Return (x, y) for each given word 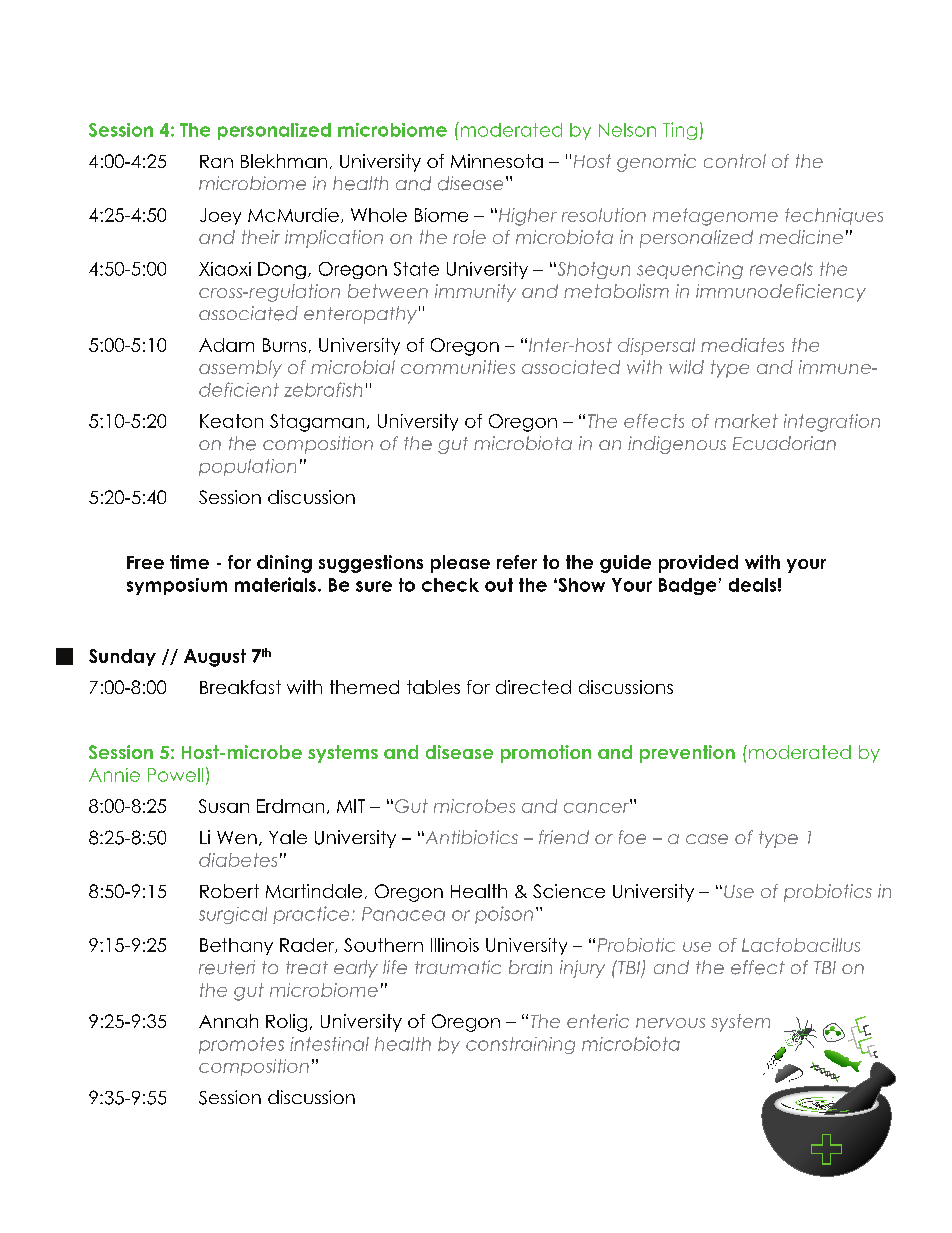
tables (433, 687)
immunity (475, 293)
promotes (241, 1045)
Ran (216, 161)
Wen (237, 837)
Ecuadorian (784, 443)
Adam (226, 345)
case (707, 839)
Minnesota (497, 161)
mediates (742, 345)
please (460, 564)
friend (564, 837)
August (215, 658)
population (247, 467)
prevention (687, 754)
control (735, 161)
